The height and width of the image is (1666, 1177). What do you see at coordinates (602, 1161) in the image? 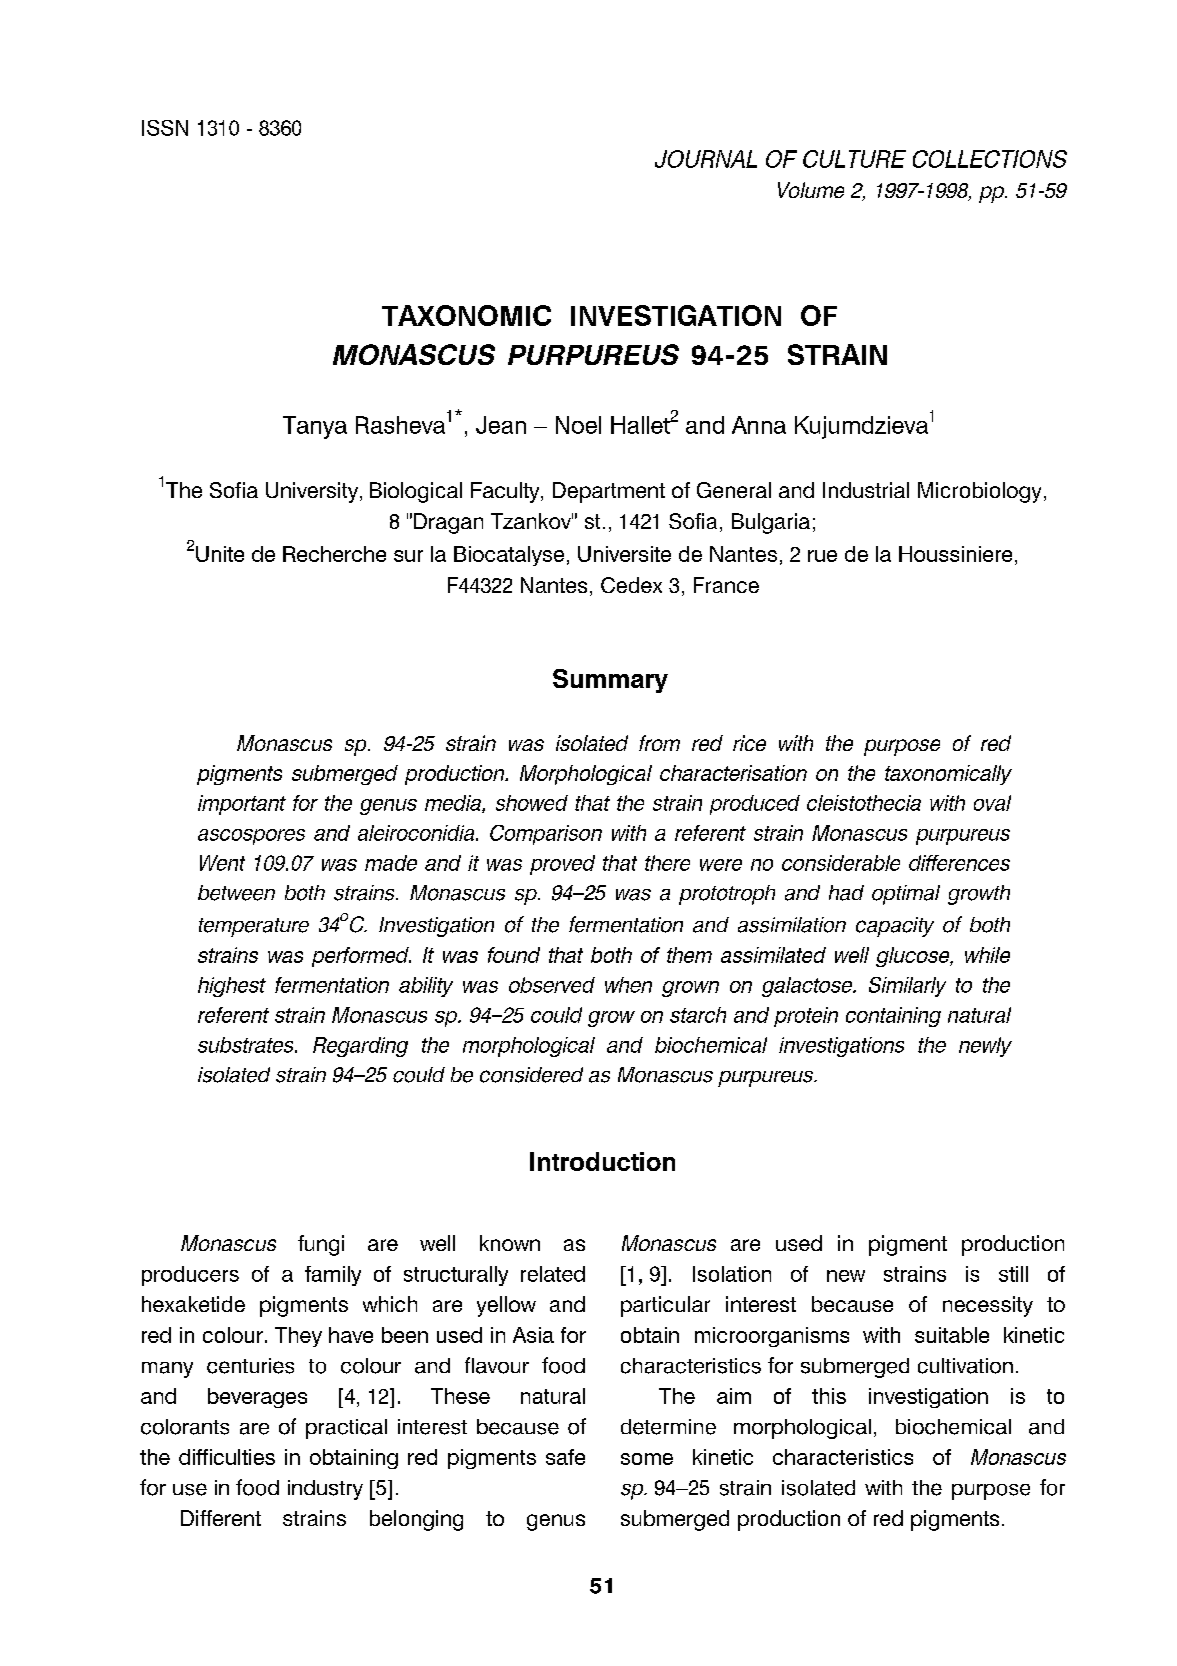
I see `Introduction` at bounding box center [602, 1161].
